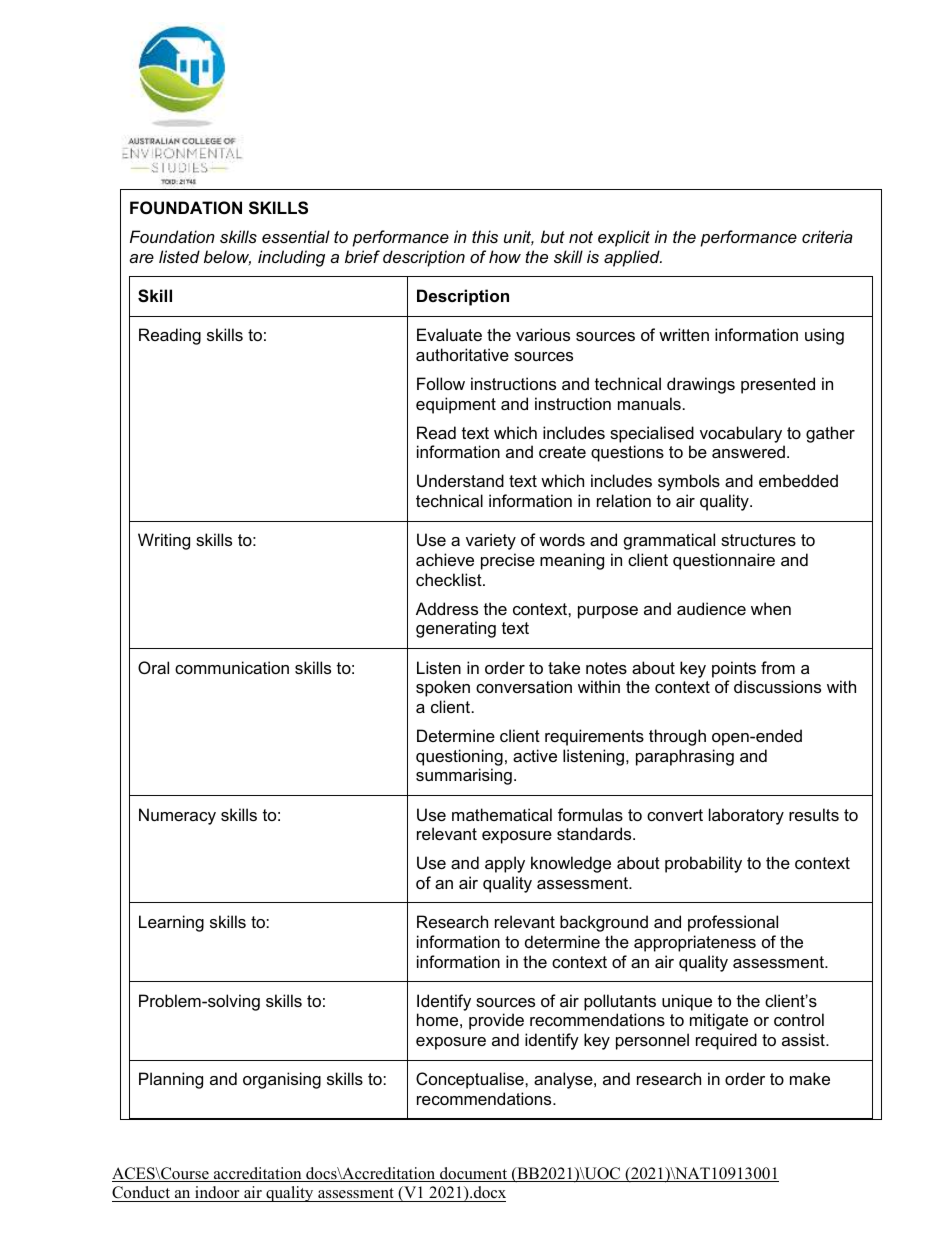 This document has width=952, height=1233. I want to click on Numeracy, so click(177, 816).
